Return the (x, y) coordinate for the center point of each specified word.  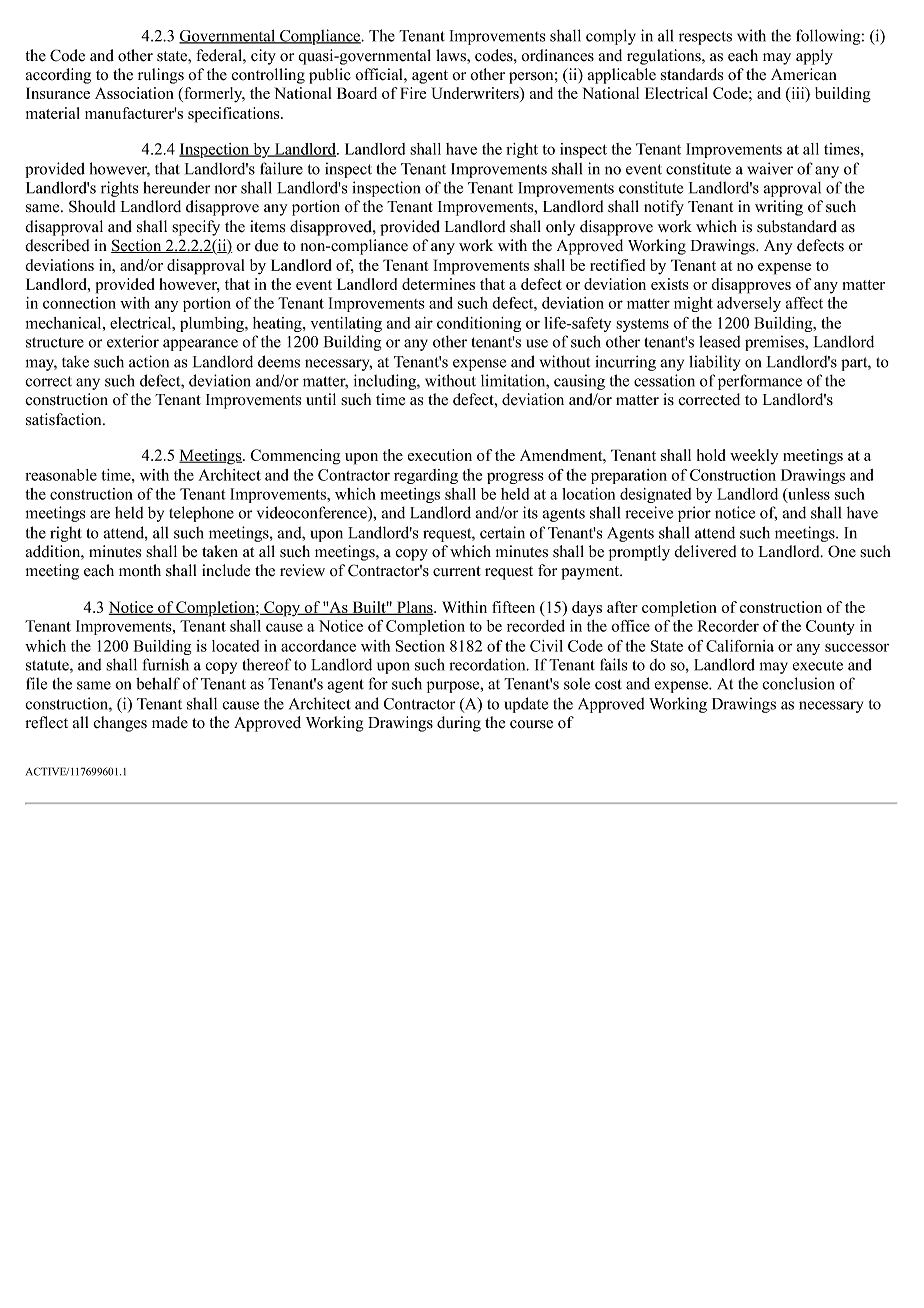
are (100, 514)
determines (438, 284)
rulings (161, 76)
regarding (426, 476)
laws (452, 55)
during (459, 724)
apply (814, 57)
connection (79, 303)
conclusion (798, 683)
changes (120, 724)
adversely (749, 304)
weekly (754, 457)
